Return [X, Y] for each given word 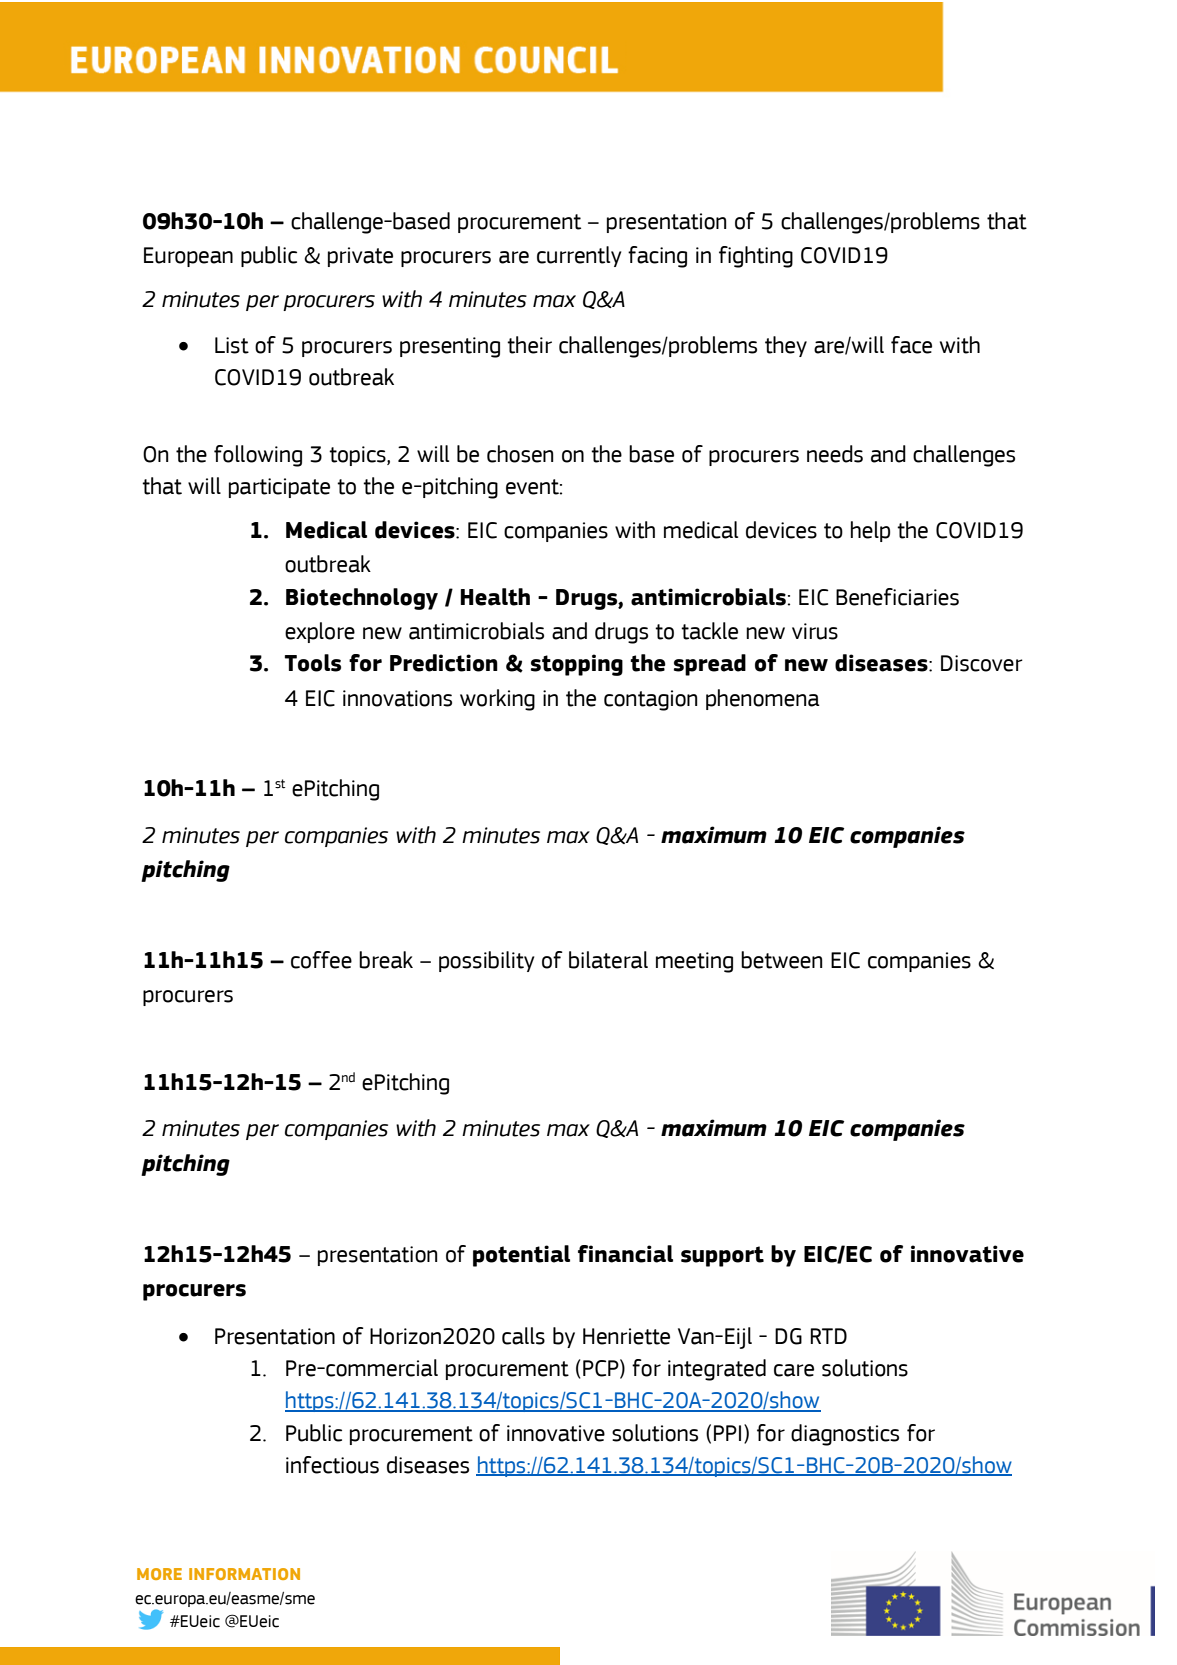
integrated [717, 1370]
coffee [321, 960]
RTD [828, 1336]
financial [625, 1254]
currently [579, 256]
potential [521, 1256]
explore [320, 632]
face [911, 345]
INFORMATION [244, 1574]
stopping [577, 665]
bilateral [608, 960]
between [782, 960]
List [232, 345]
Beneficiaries [897, 597]
